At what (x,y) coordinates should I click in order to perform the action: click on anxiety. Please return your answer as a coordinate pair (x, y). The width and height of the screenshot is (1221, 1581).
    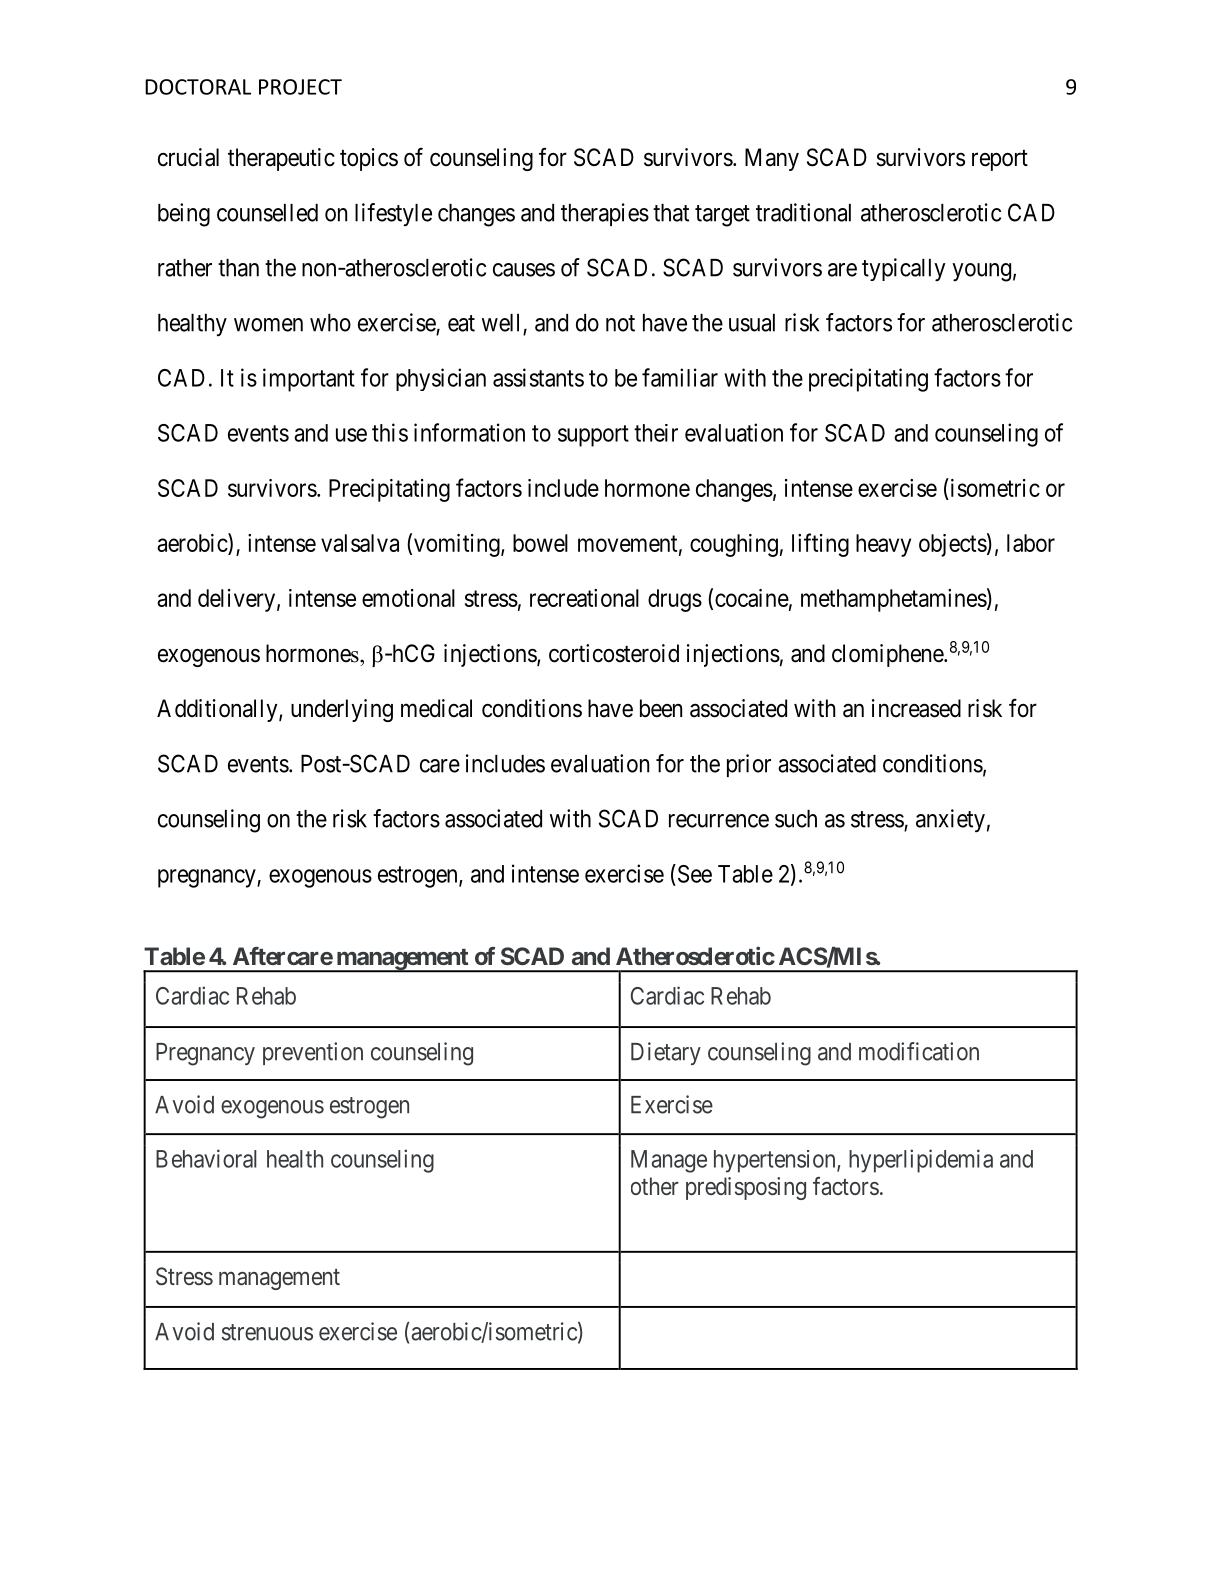
    Looking at the image, I should click on (950, 821).
